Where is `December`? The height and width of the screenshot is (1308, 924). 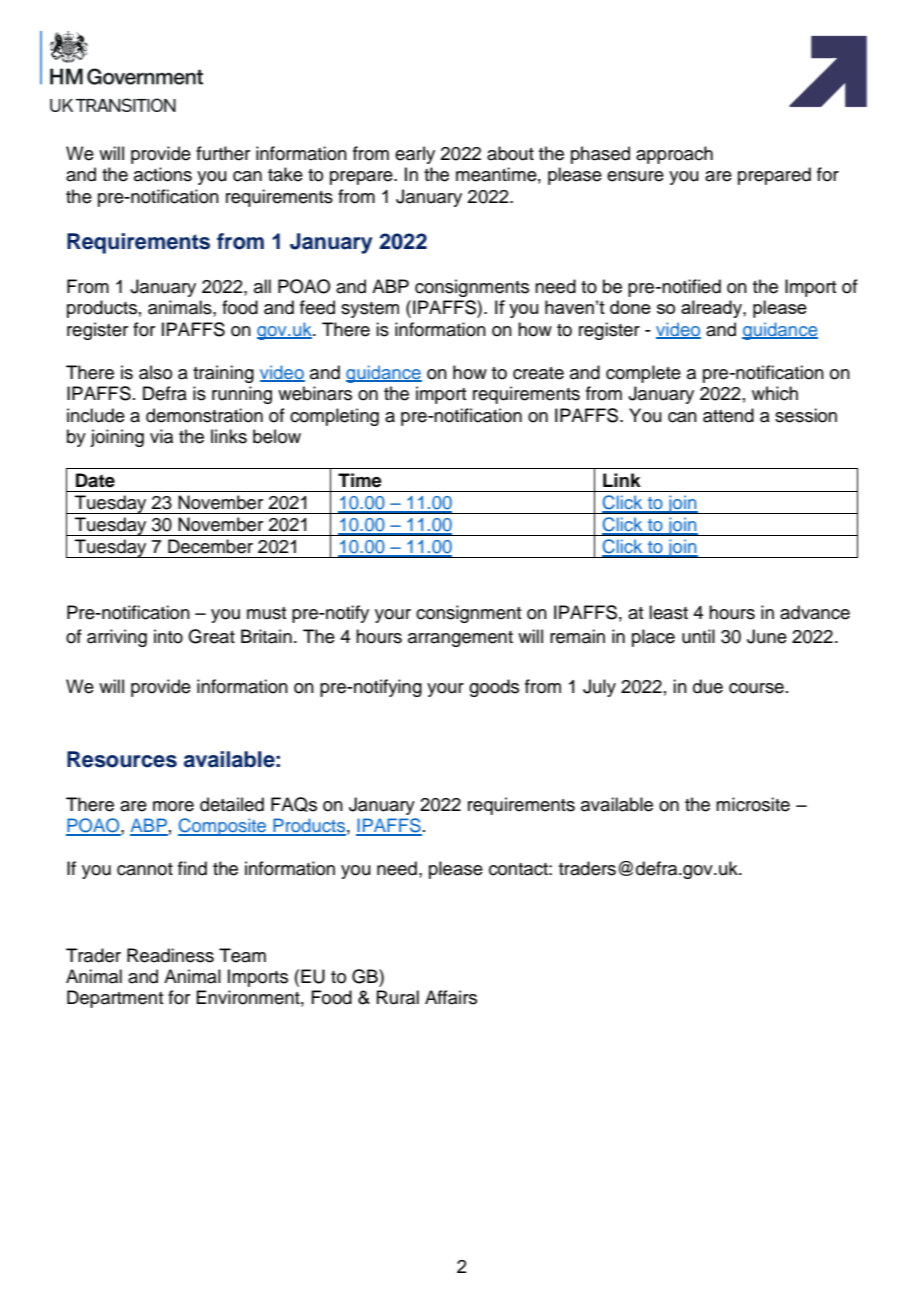 December is located at coordinates (210, 546).
